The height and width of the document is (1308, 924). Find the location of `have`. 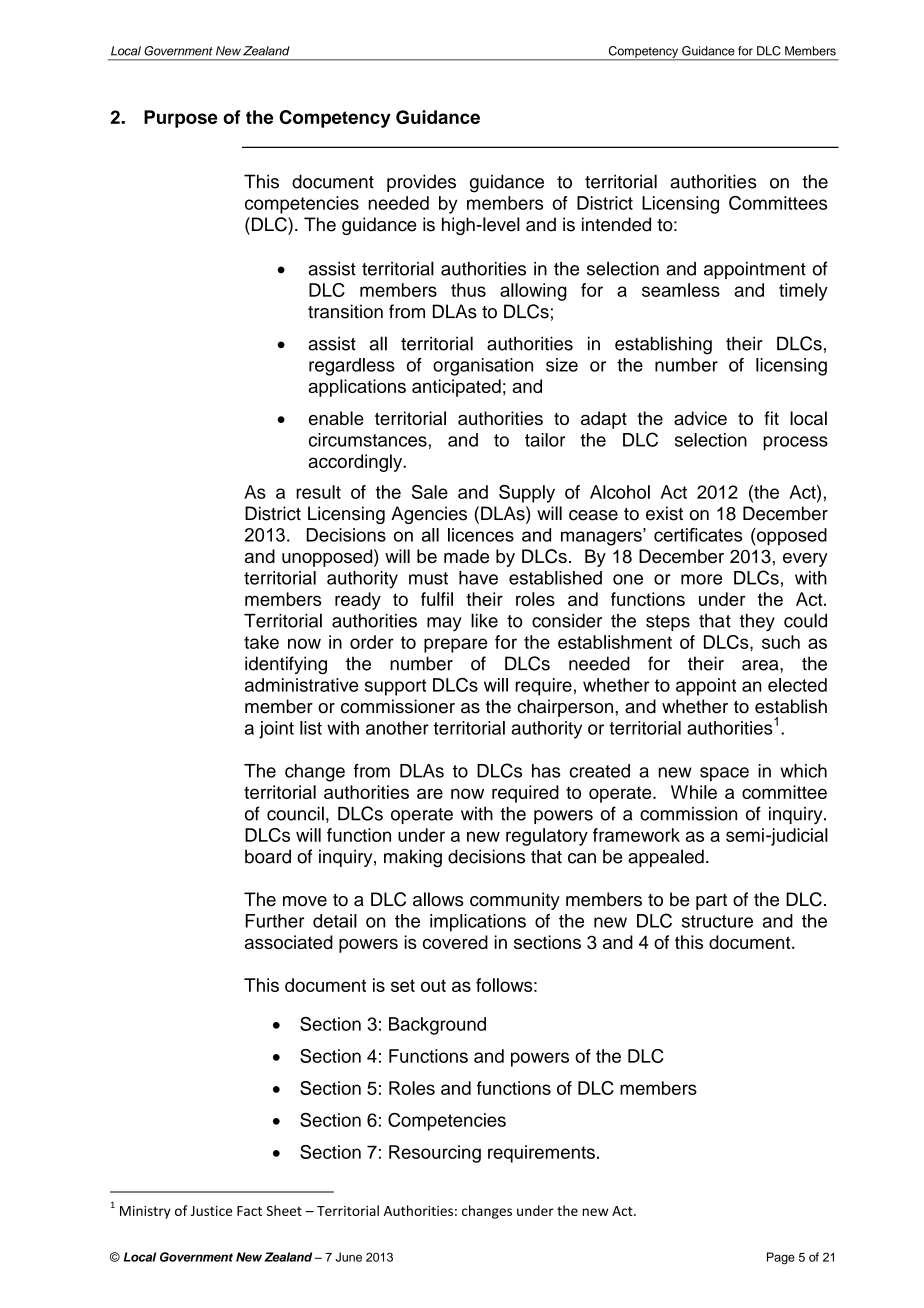

have is located at coordinates (478, 578).
